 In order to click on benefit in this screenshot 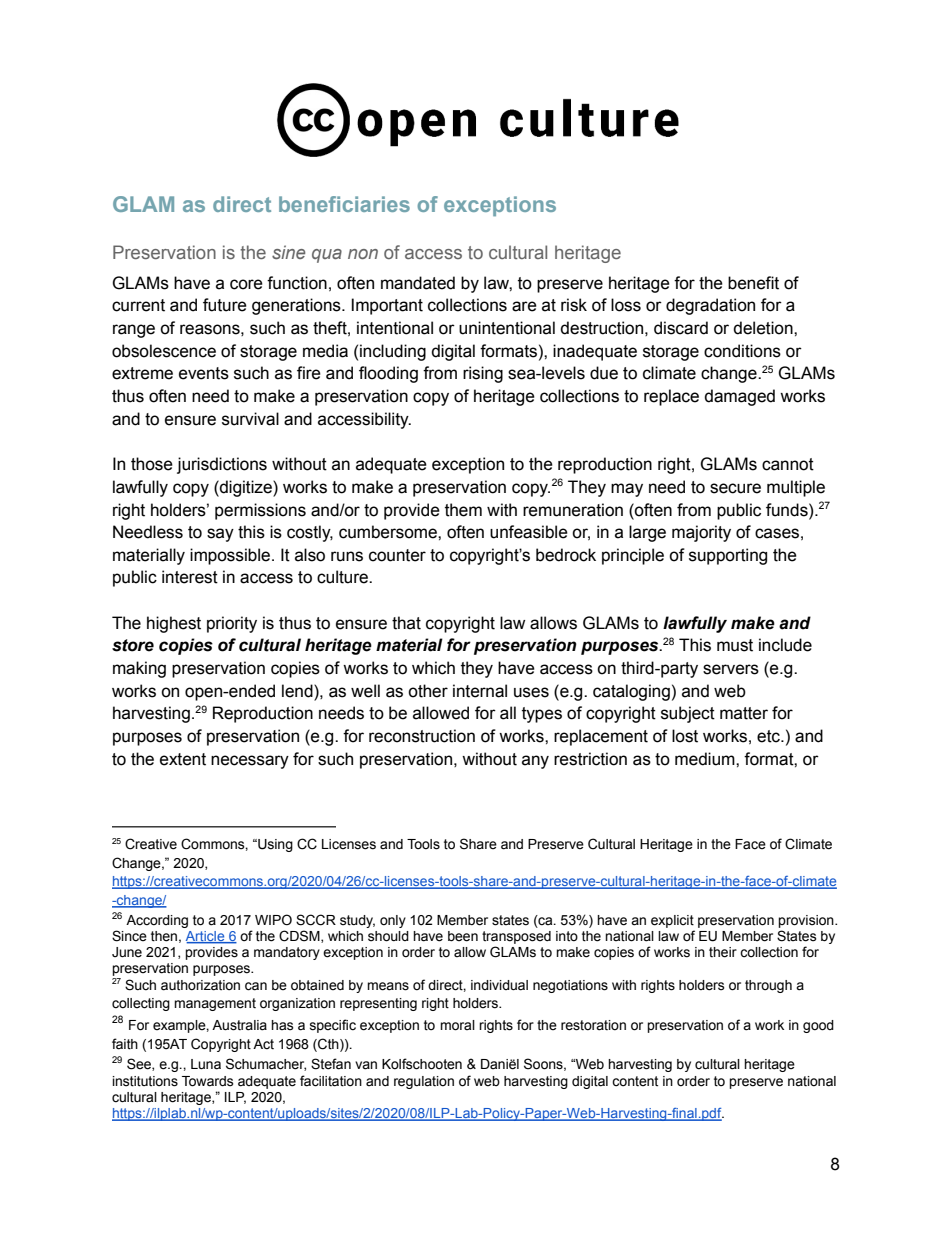, I will do `click(753, 283)`.
